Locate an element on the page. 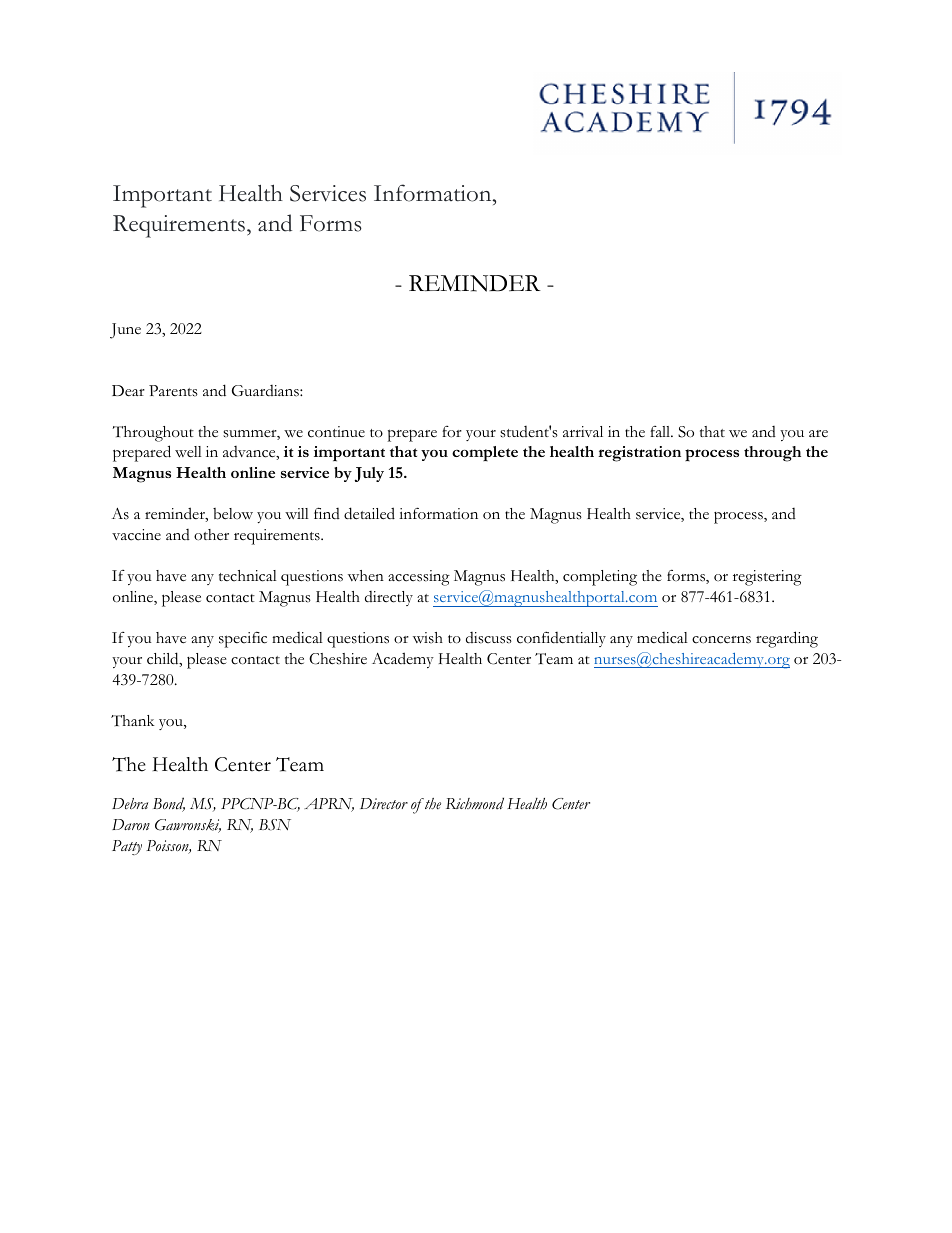 Image resolution: width=952 pixels, height=1233 pixels. Guardians is located at coordinates (266, 391).
